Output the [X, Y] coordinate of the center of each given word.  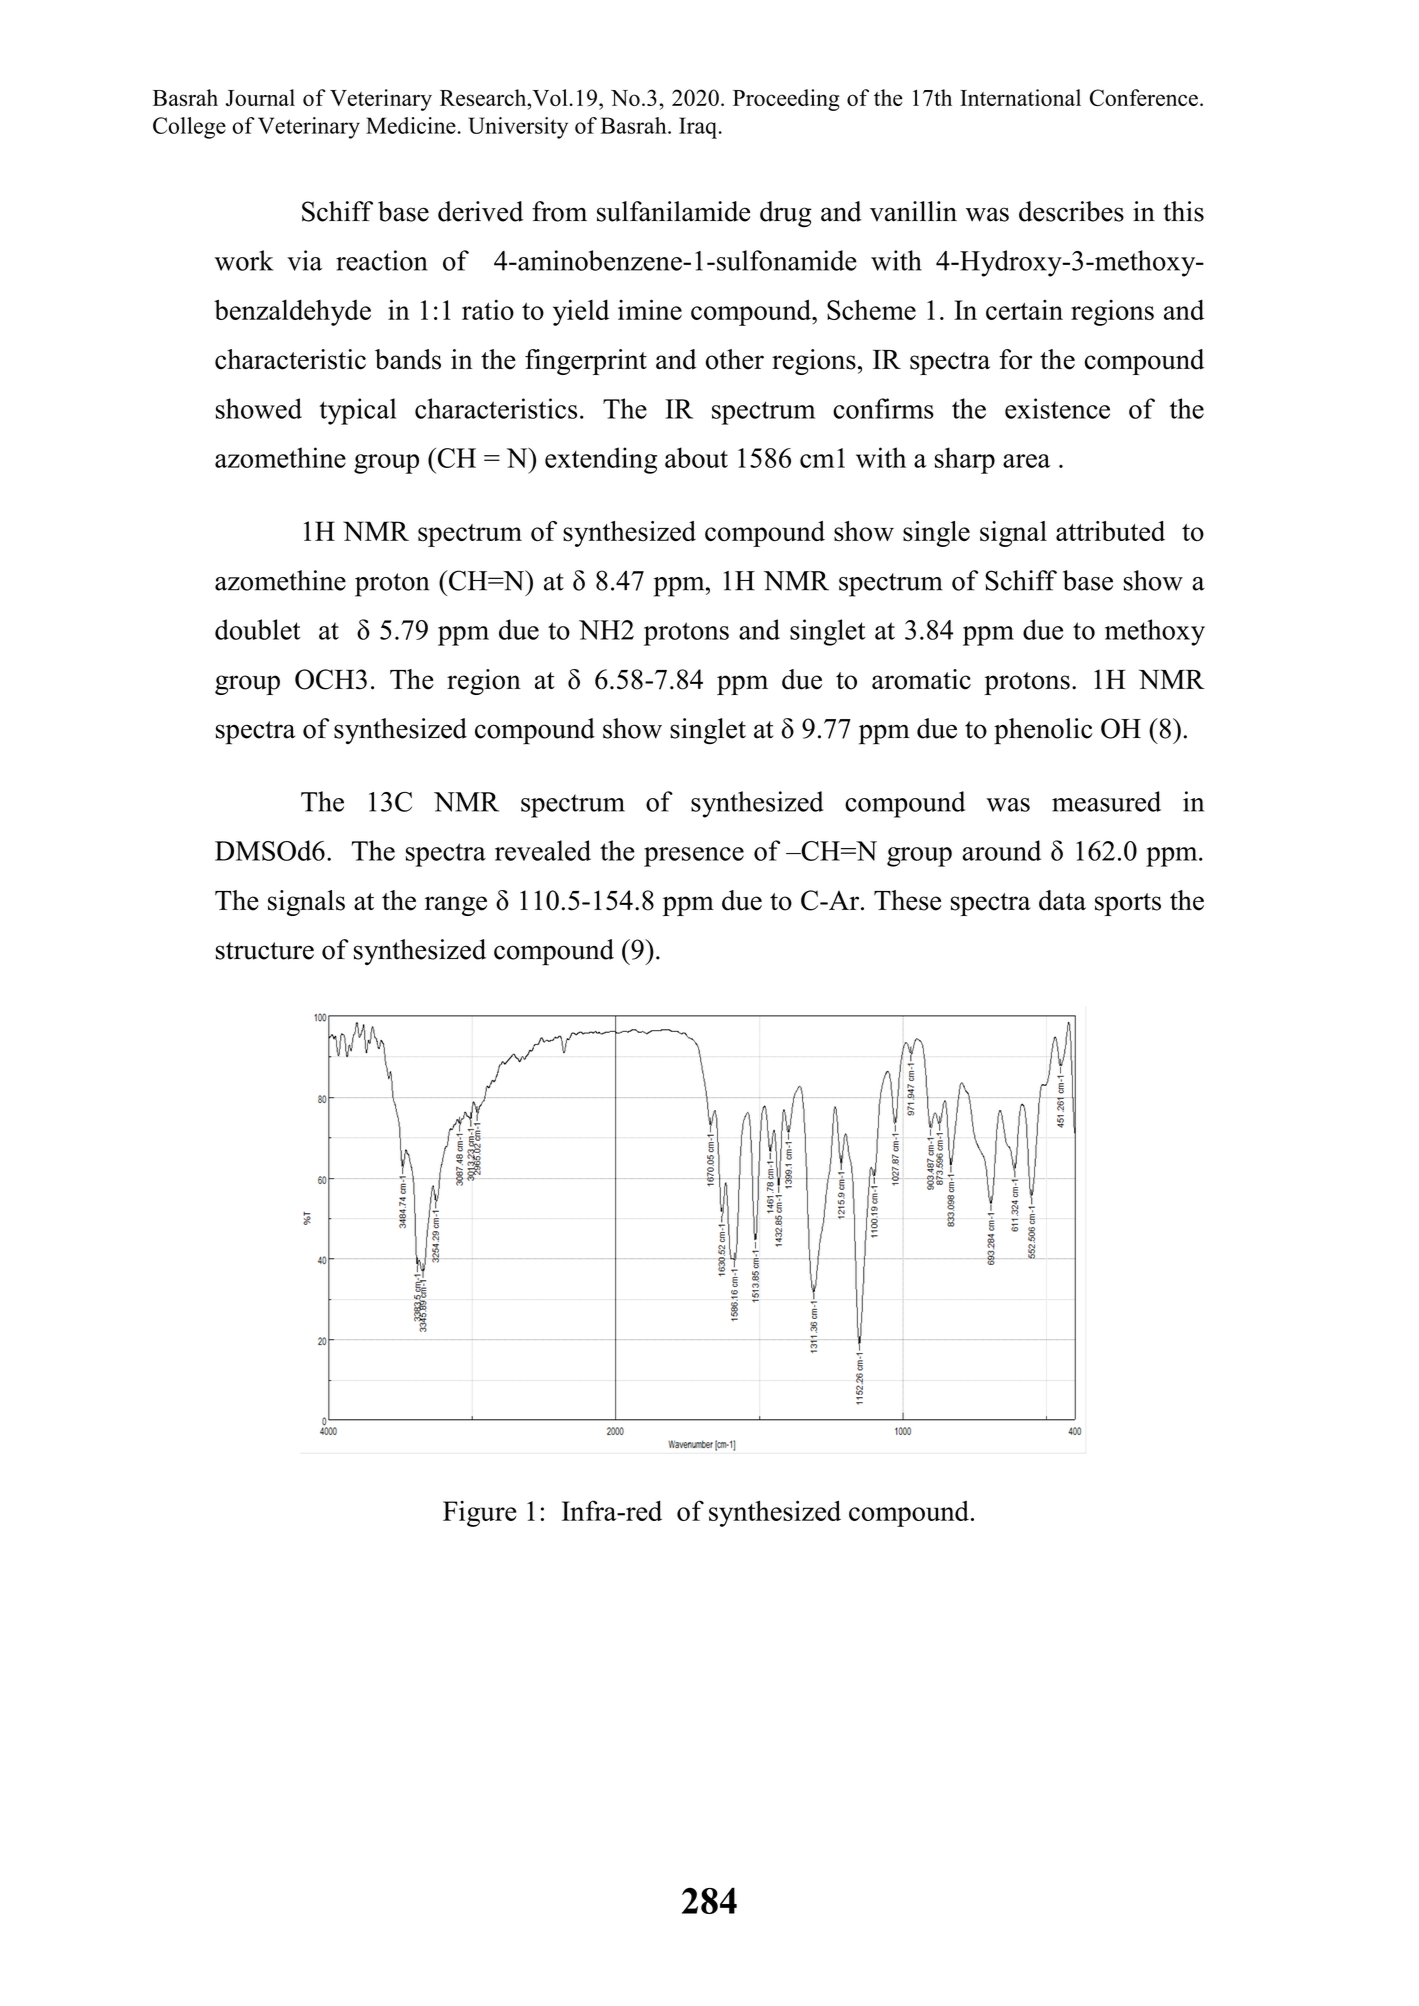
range [456, 906]
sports [1128, 904]
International [1020, 97]
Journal [260, 97]
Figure [480, 1514]
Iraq [698, 128]
